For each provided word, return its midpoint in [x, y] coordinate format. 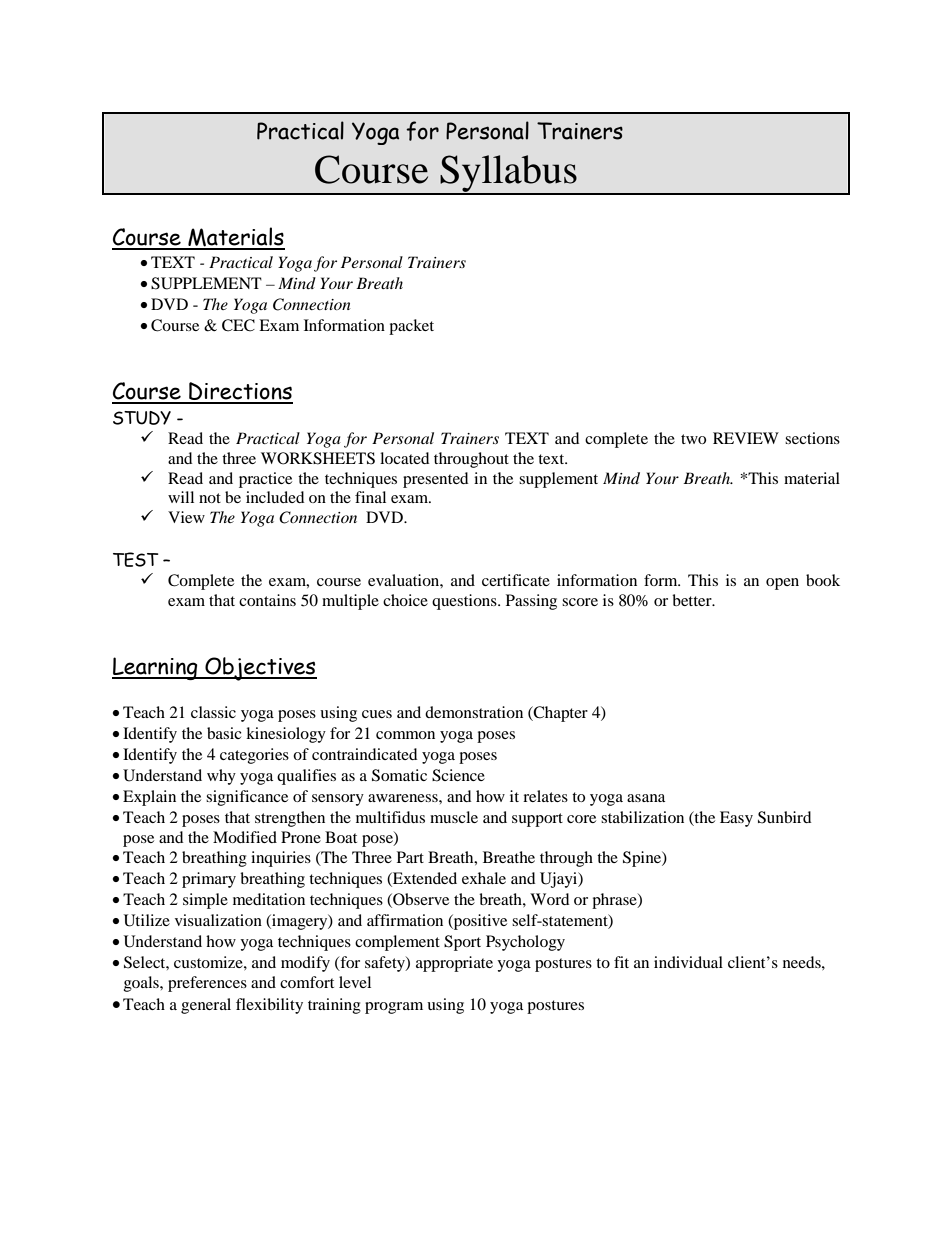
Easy [736, 819]
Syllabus [508, 174]
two [693, 439]
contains [267, 600]
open [782, 584]
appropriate [454, 964]
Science [458, 775]
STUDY [142, 418]
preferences [207, 984]
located [405, 458]
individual [688, 962]
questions [465, 602]
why [221, 777]
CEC [238, 325]
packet [411, 327]
